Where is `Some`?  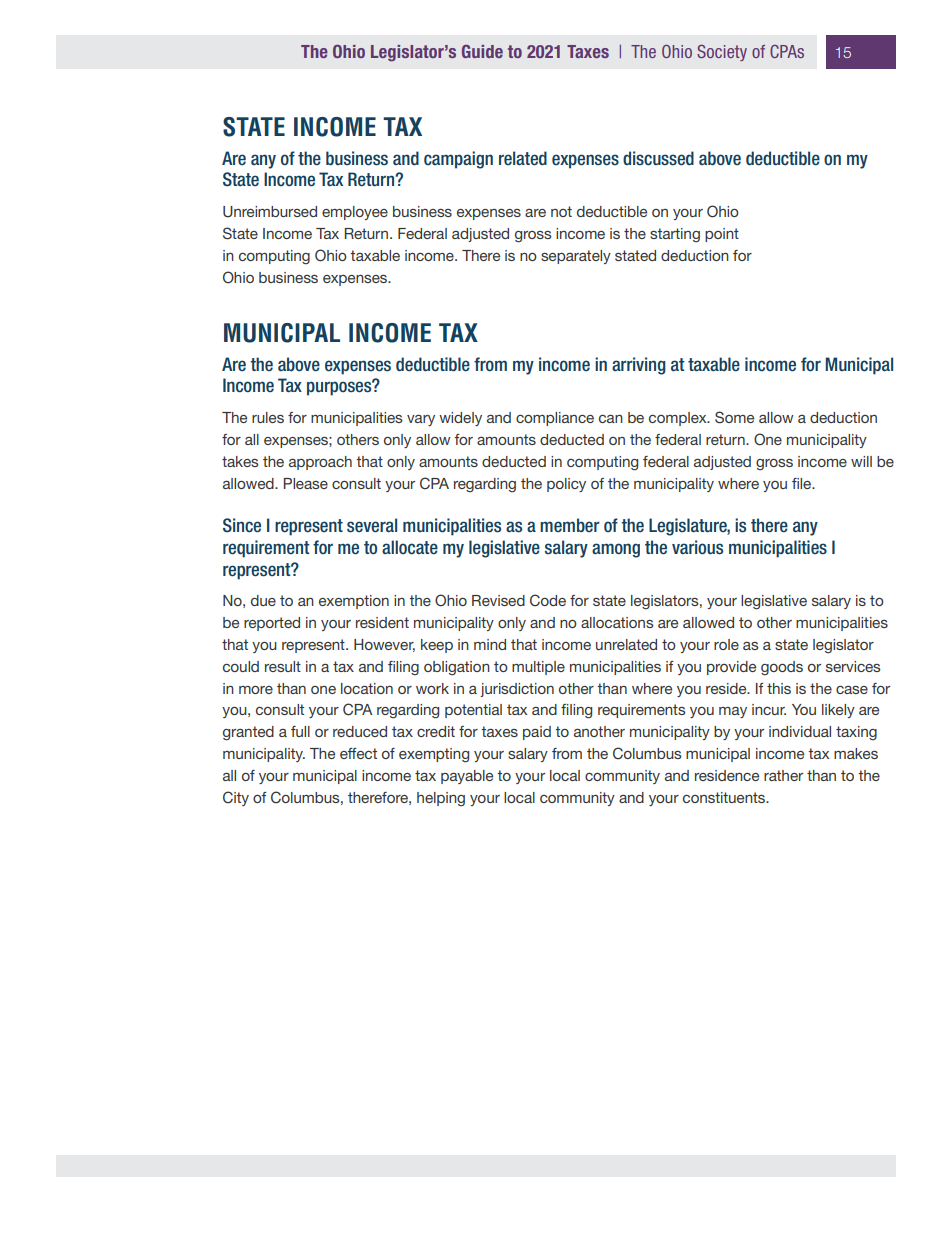
Some is located at coordinates (734, 417).
